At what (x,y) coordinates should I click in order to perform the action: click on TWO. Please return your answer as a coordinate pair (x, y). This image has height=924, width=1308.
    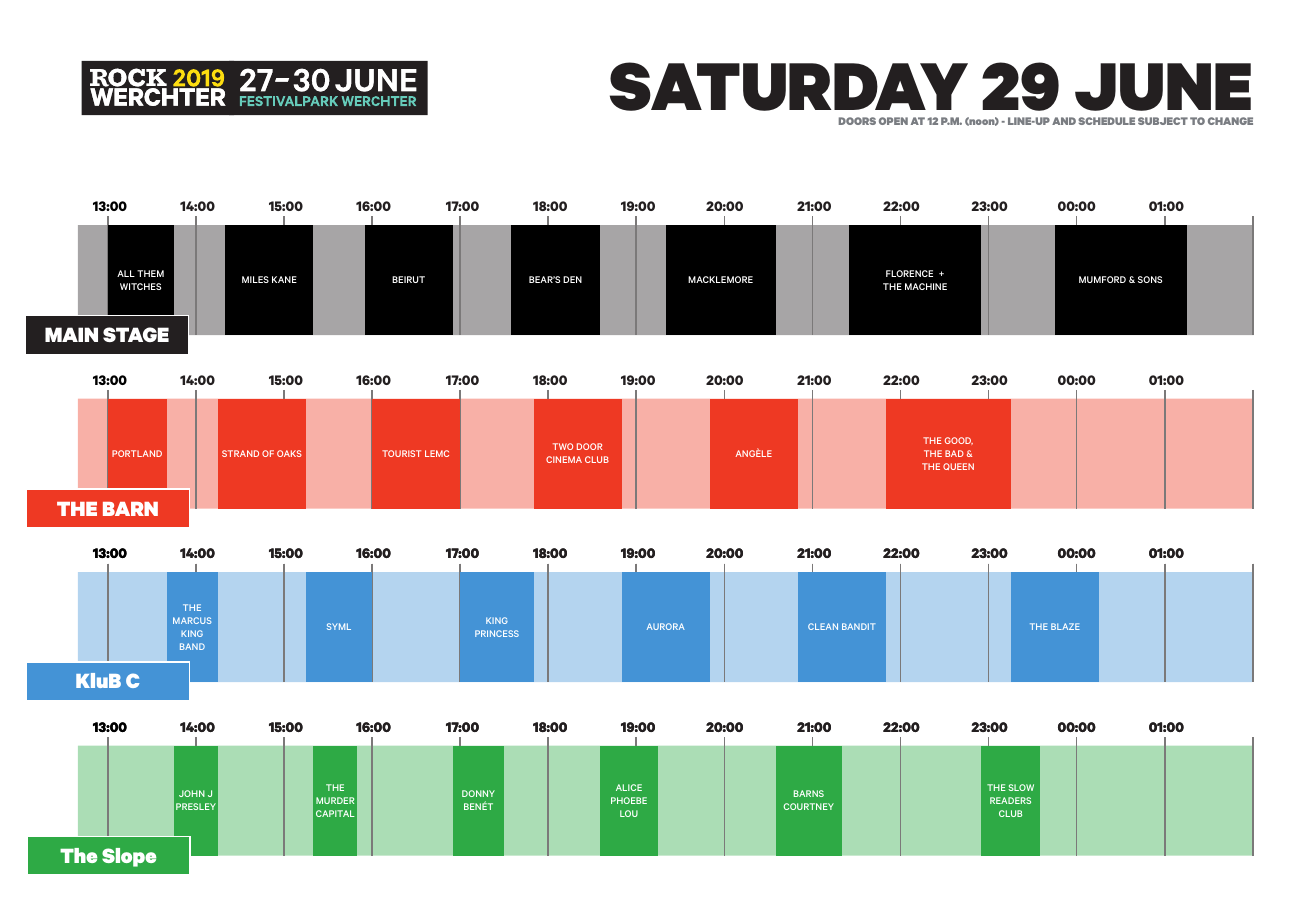
    Looking at the image, I should click on (563, 446).
